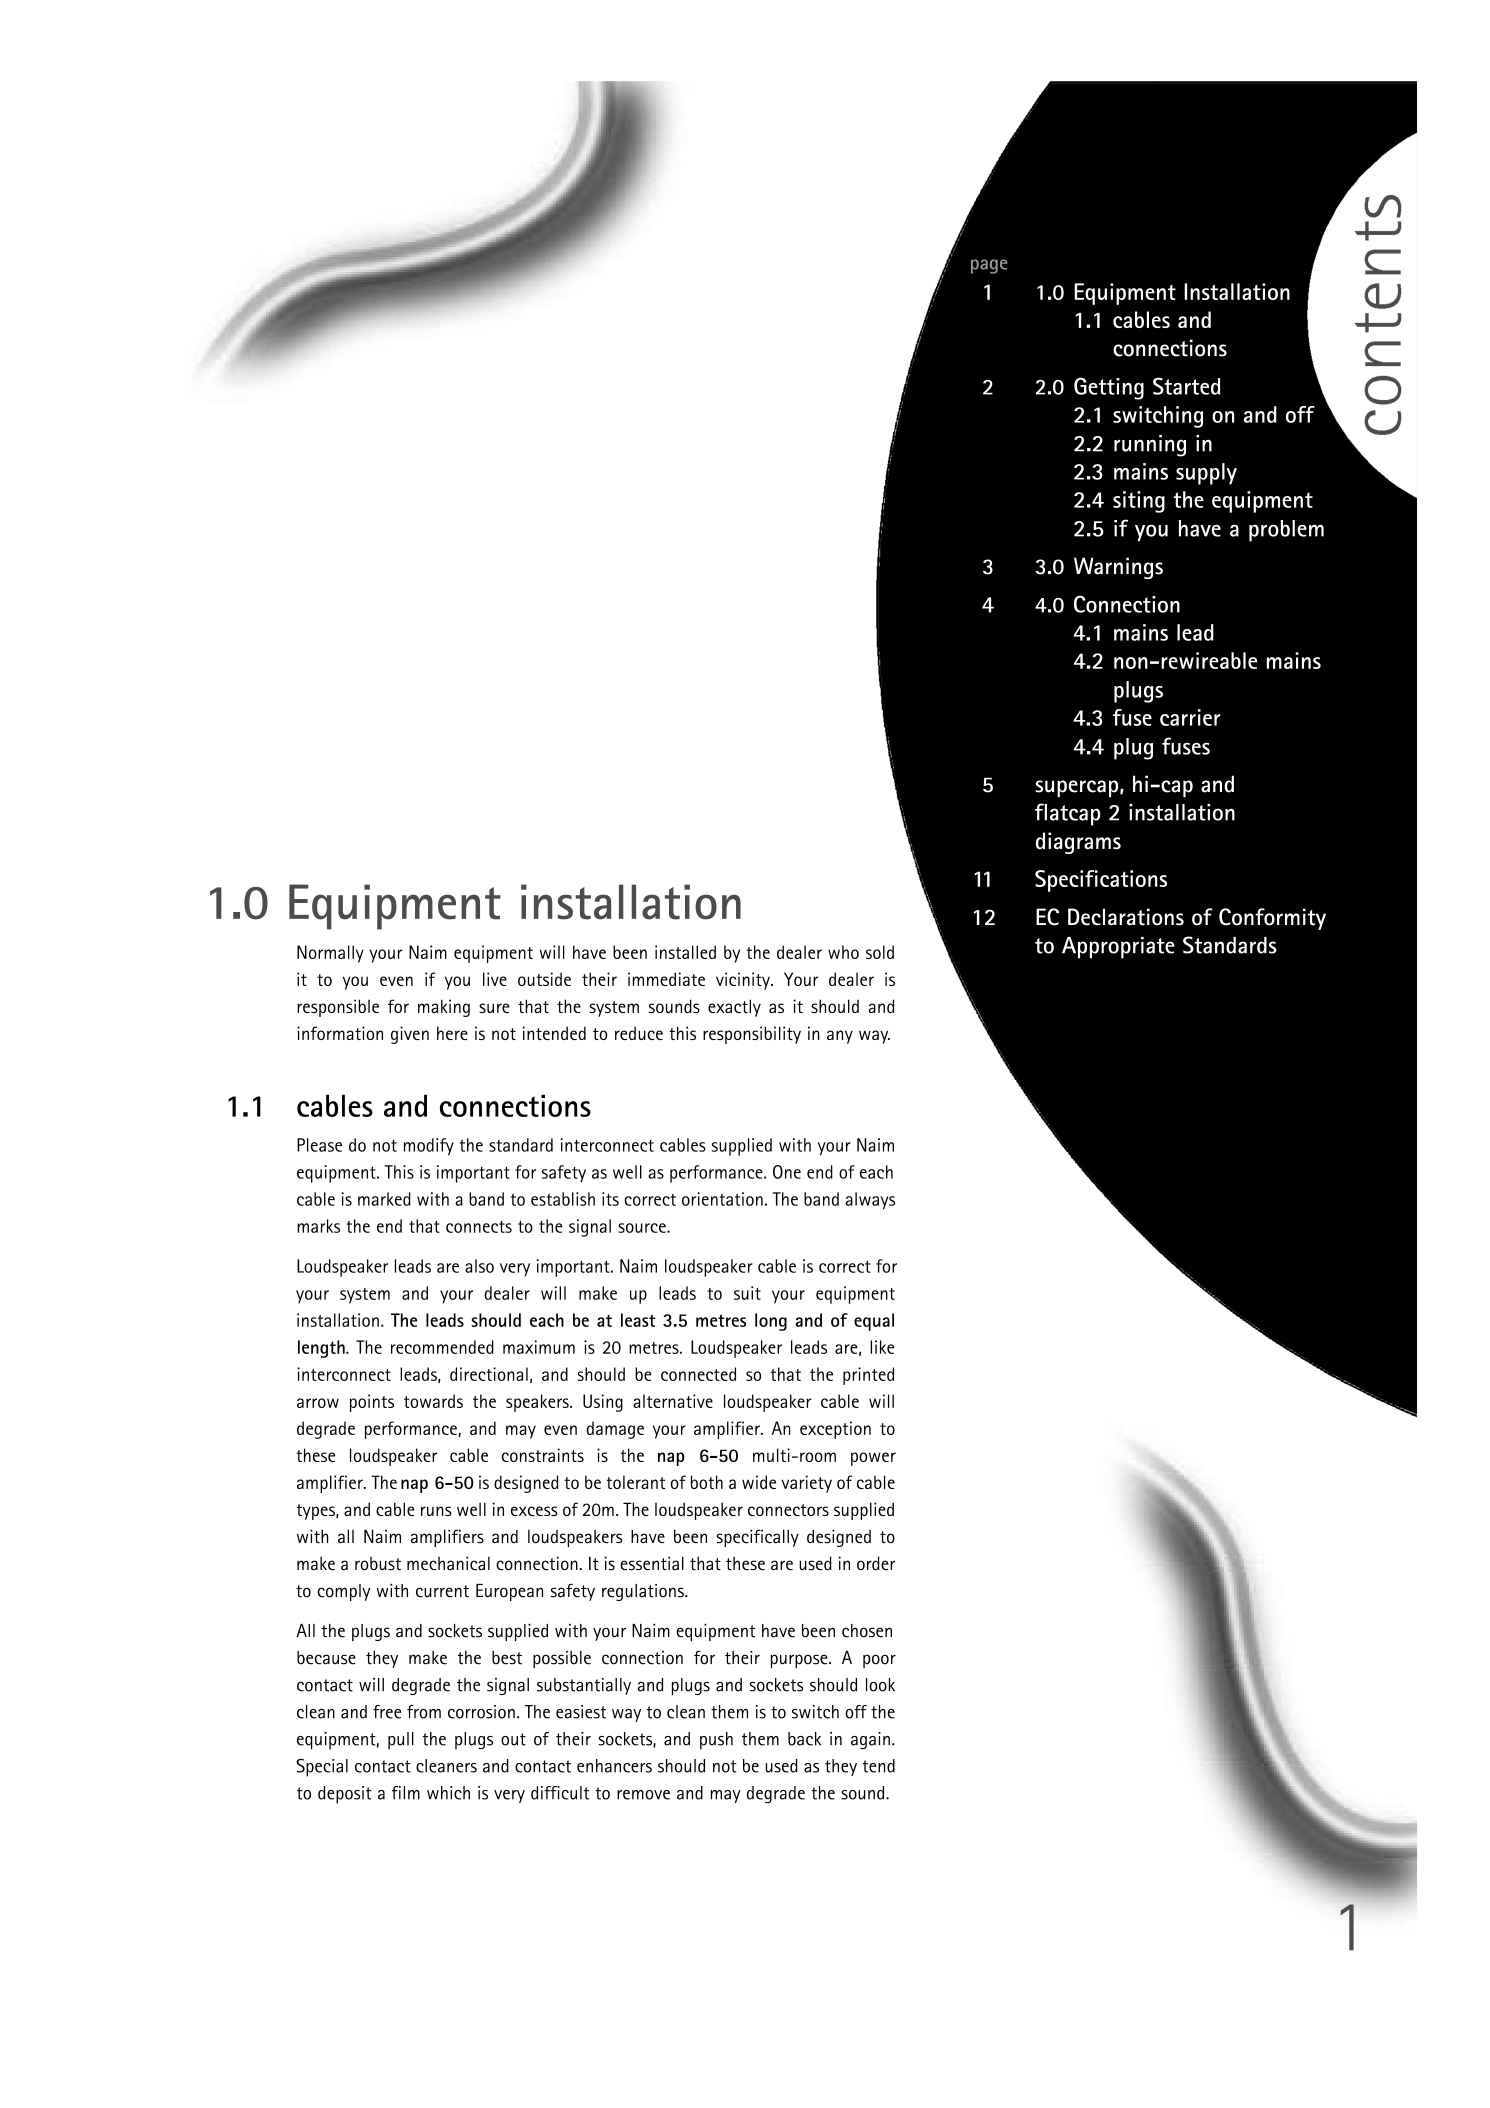 This screenshot has width=1490, height=2108. Describe the element at coordinates (804, 1739) in the screenshot. I see `back` at that location.
